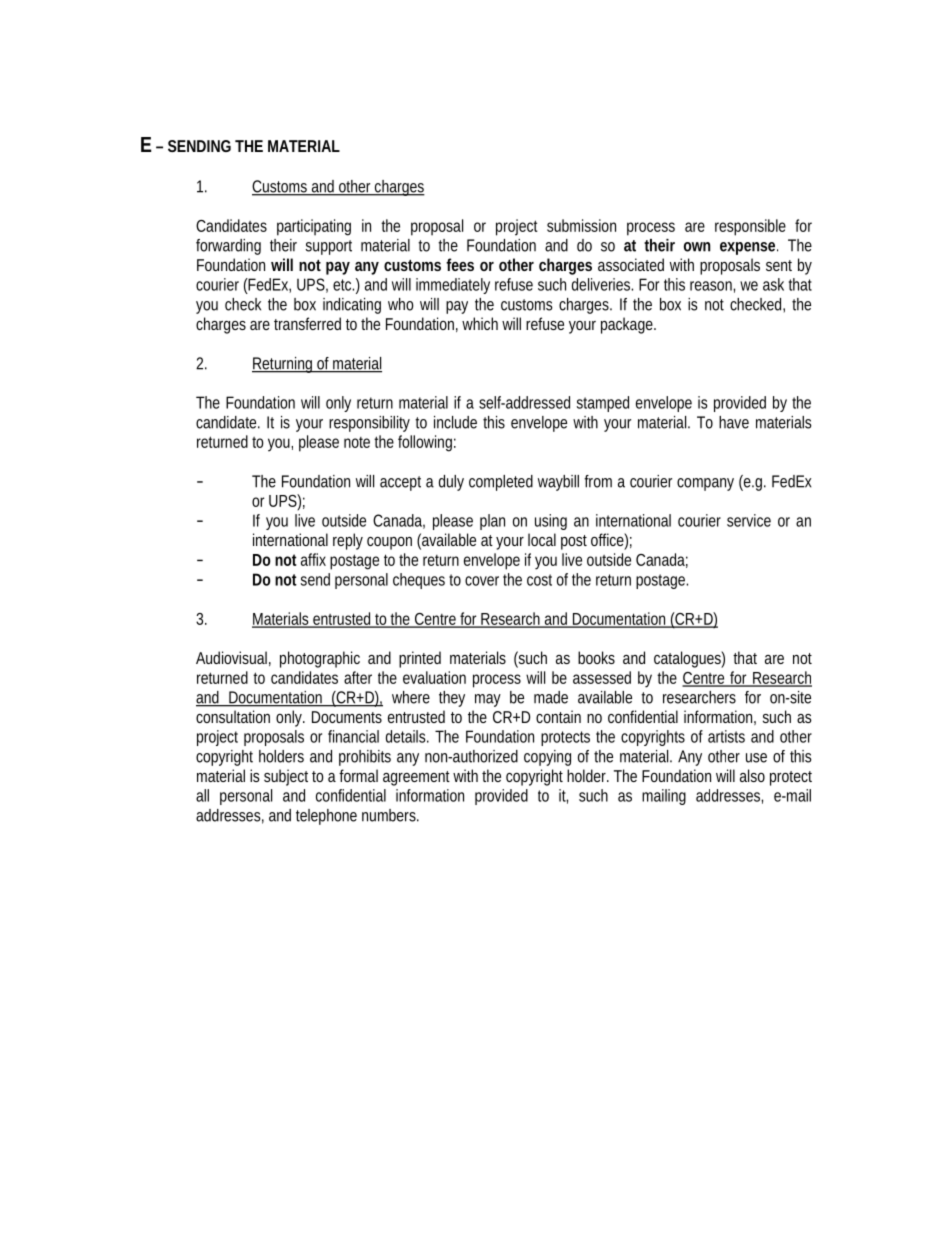 The height and width of the screenshot is (1233, 952). I want to click on artists, so click(726, 736).
